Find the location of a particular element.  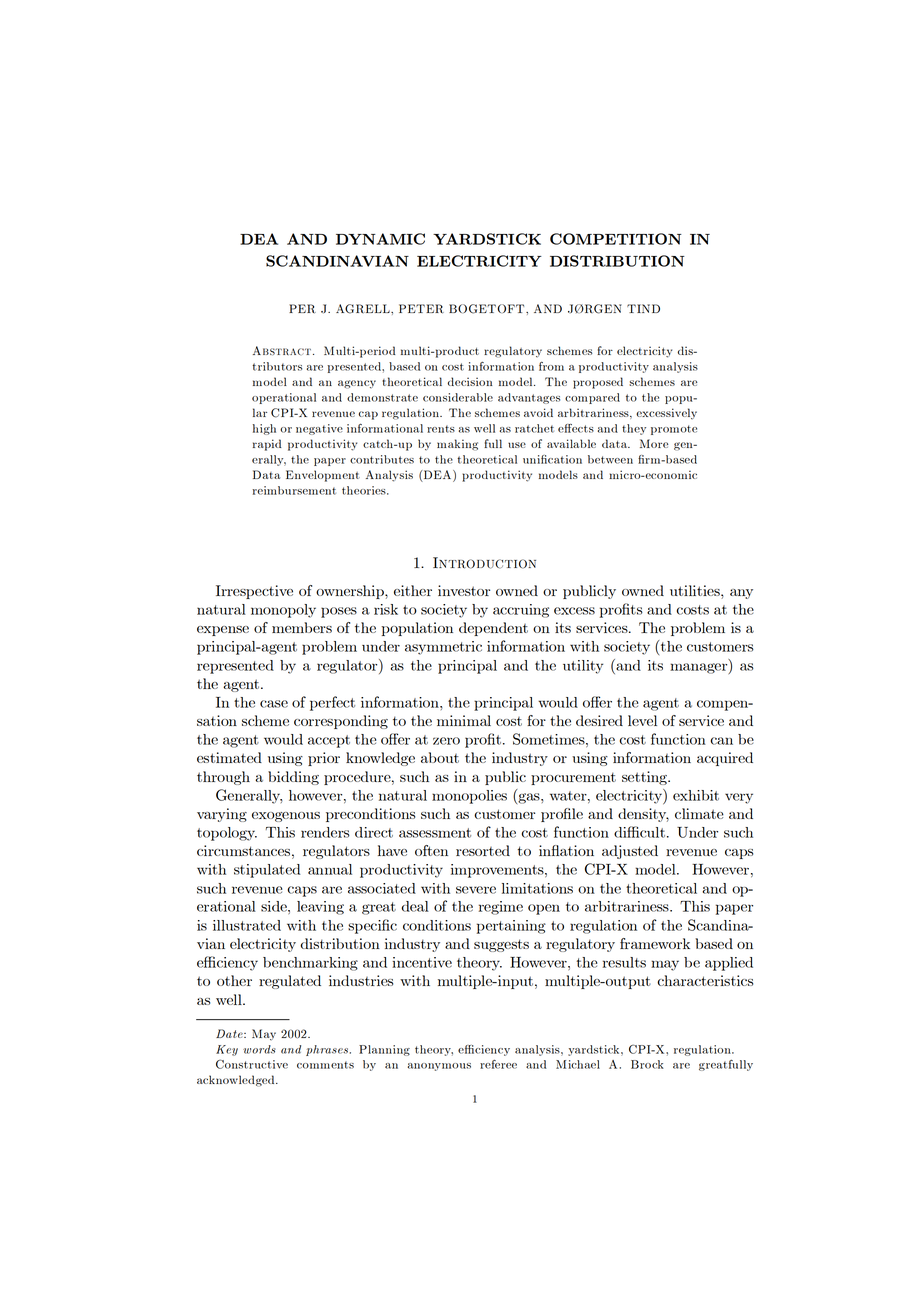

exhibit is located at coordinates (696, 795).
